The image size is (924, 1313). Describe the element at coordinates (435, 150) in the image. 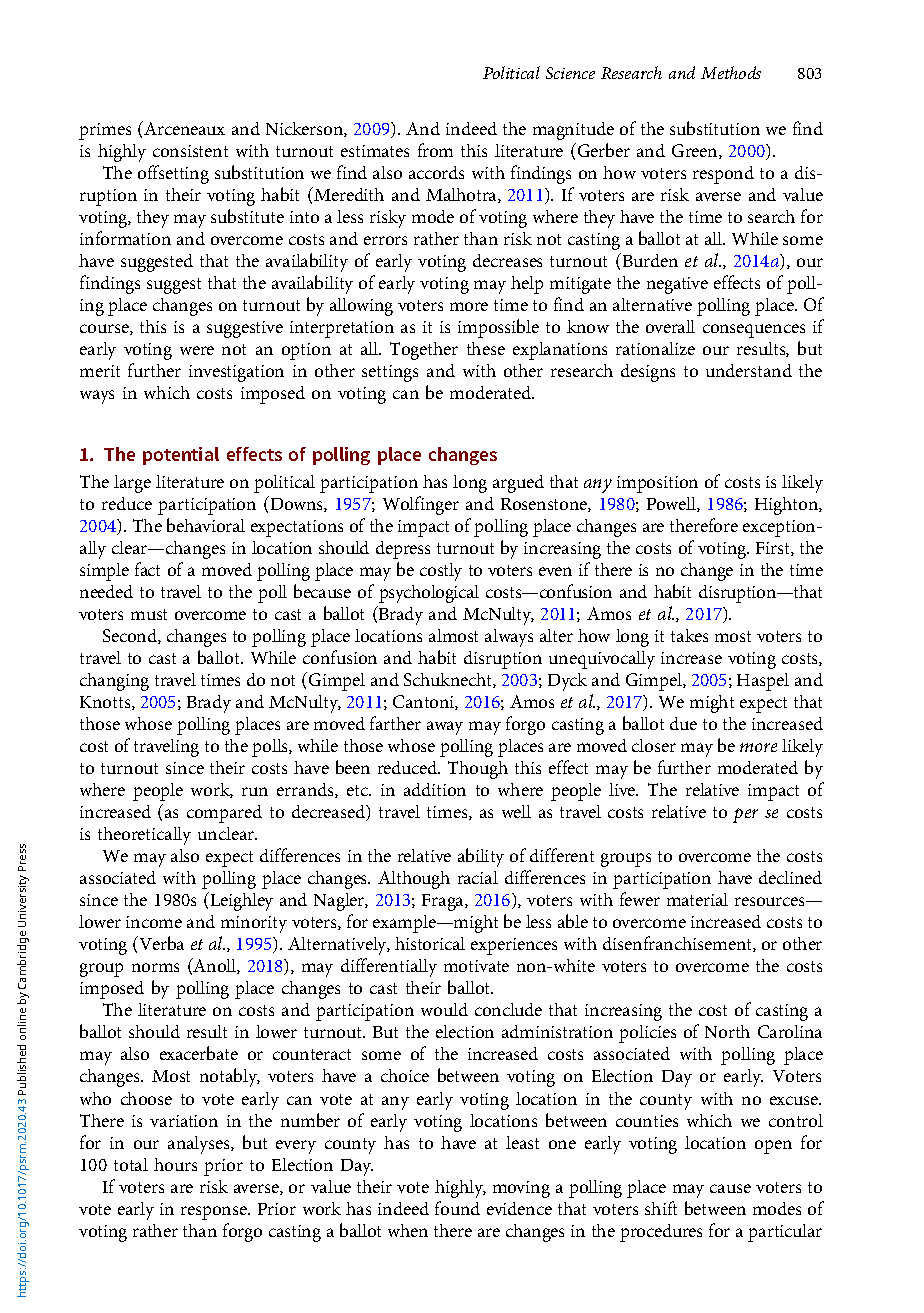

I see `from` at that location.
